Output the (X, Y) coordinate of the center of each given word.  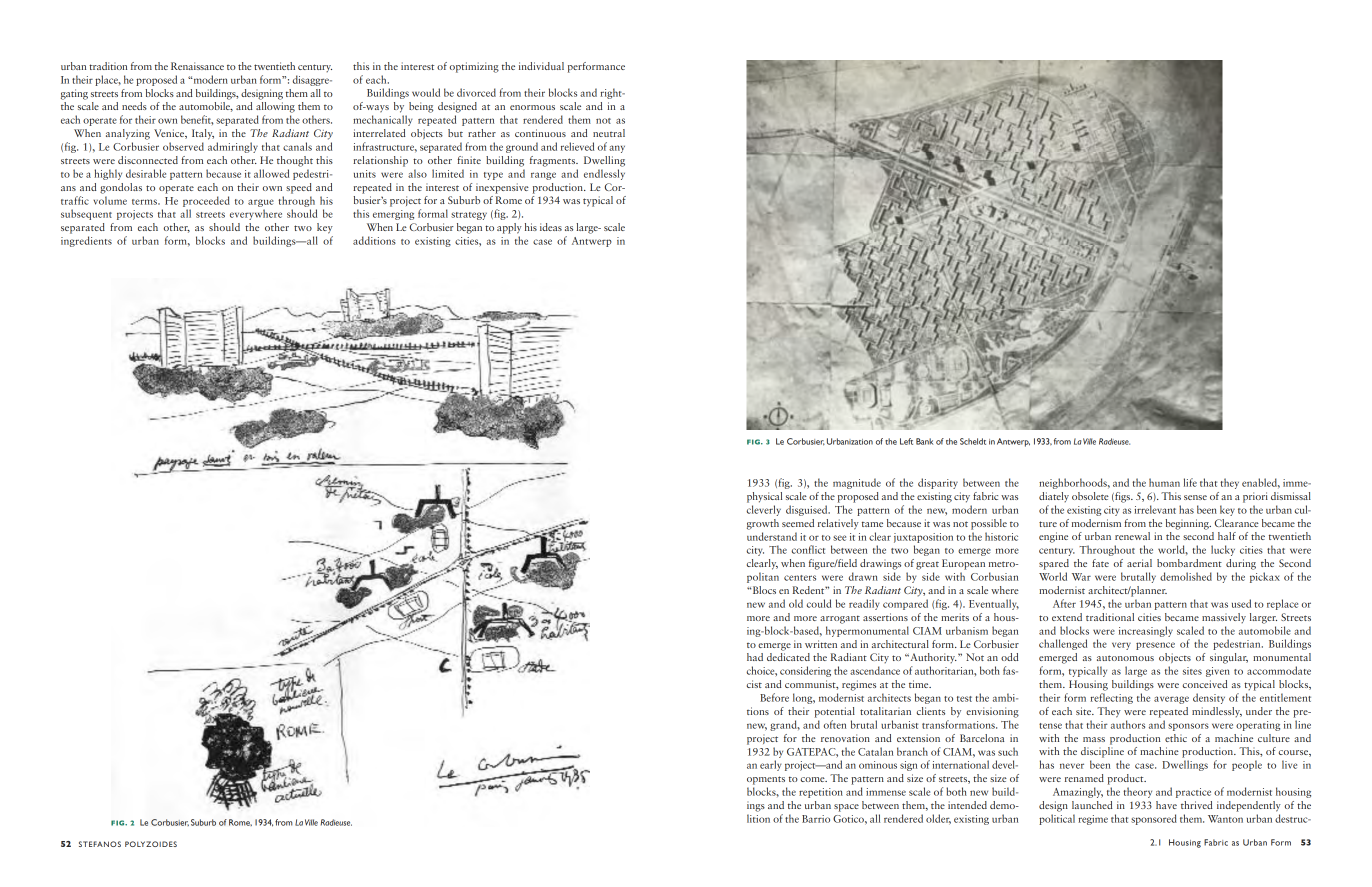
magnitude (857, 483)
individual (541, 66)
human (1164, 482)
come (814, 779)
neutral (609, 133)
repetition (821, 793)
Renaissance (197, 66)
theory (1137, 792)
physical (764, 497)
